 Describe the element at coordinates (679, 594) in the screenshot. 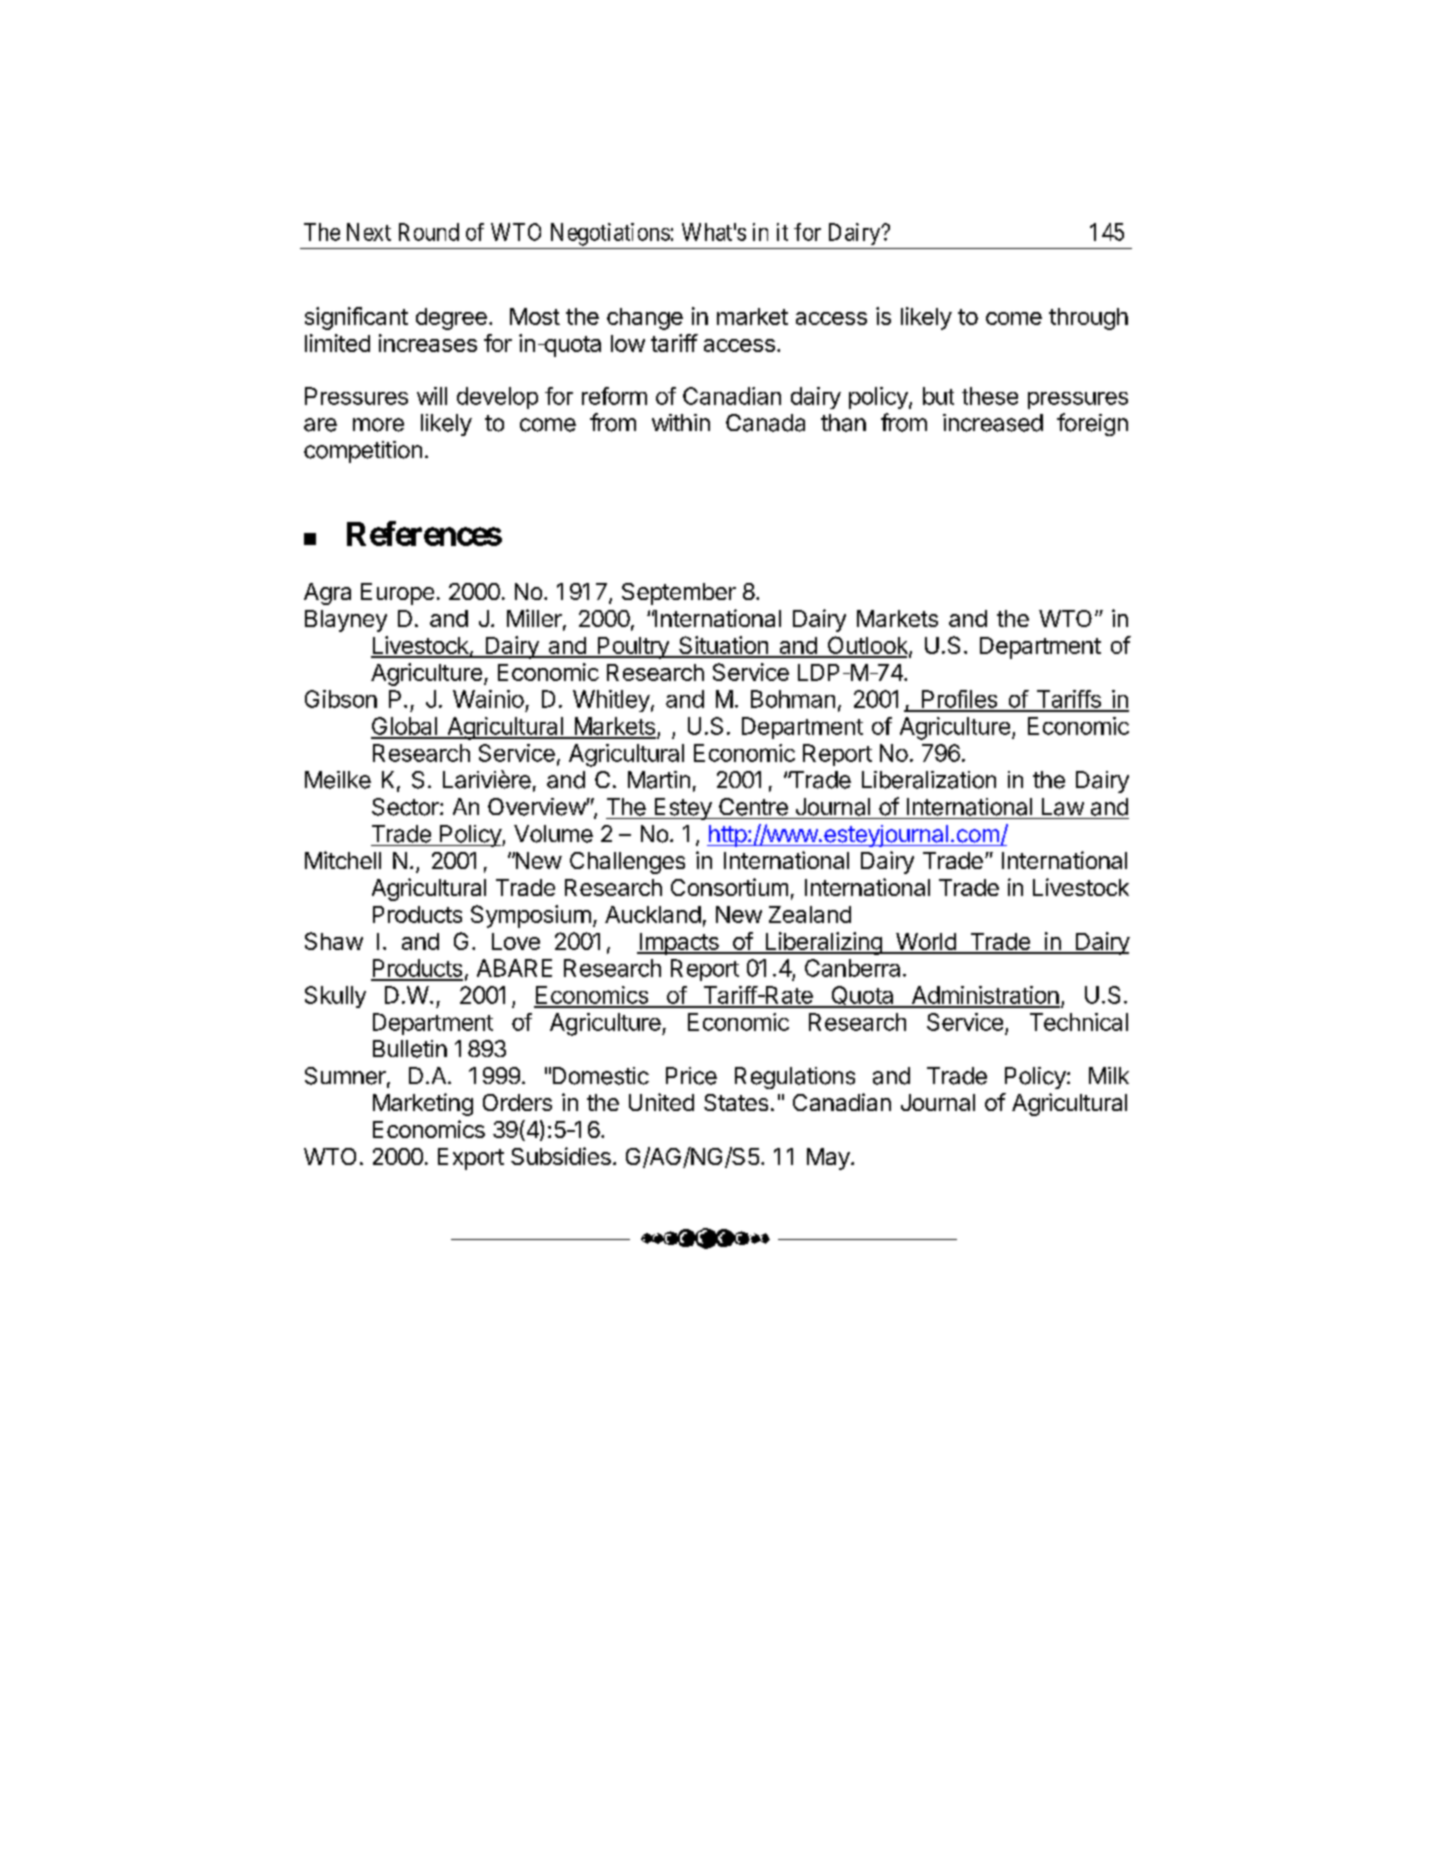

I see `September` at that location.
